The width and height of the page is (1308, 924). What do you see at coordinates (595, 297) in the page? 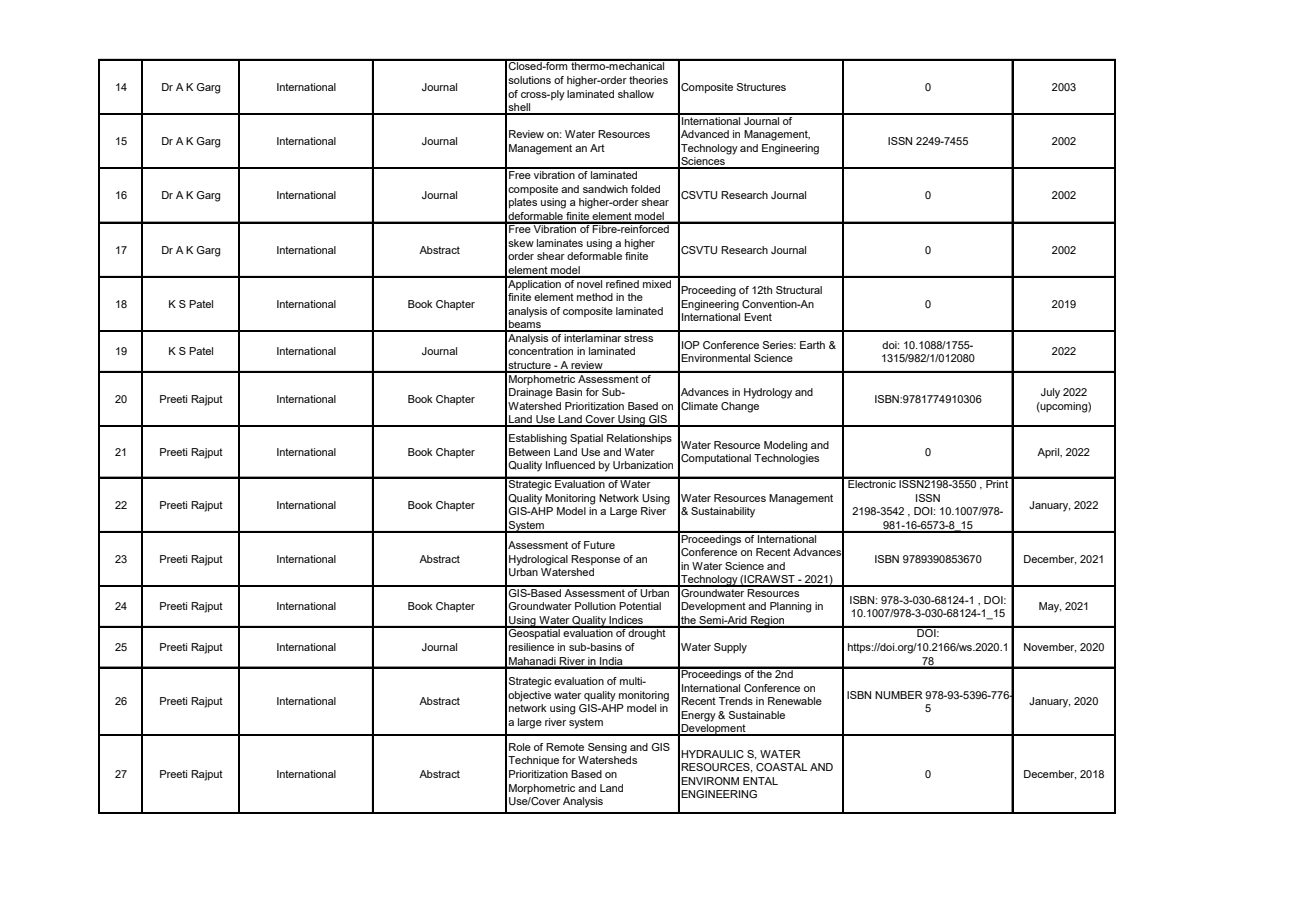
I see `method` at bounding box center [595, 297].
